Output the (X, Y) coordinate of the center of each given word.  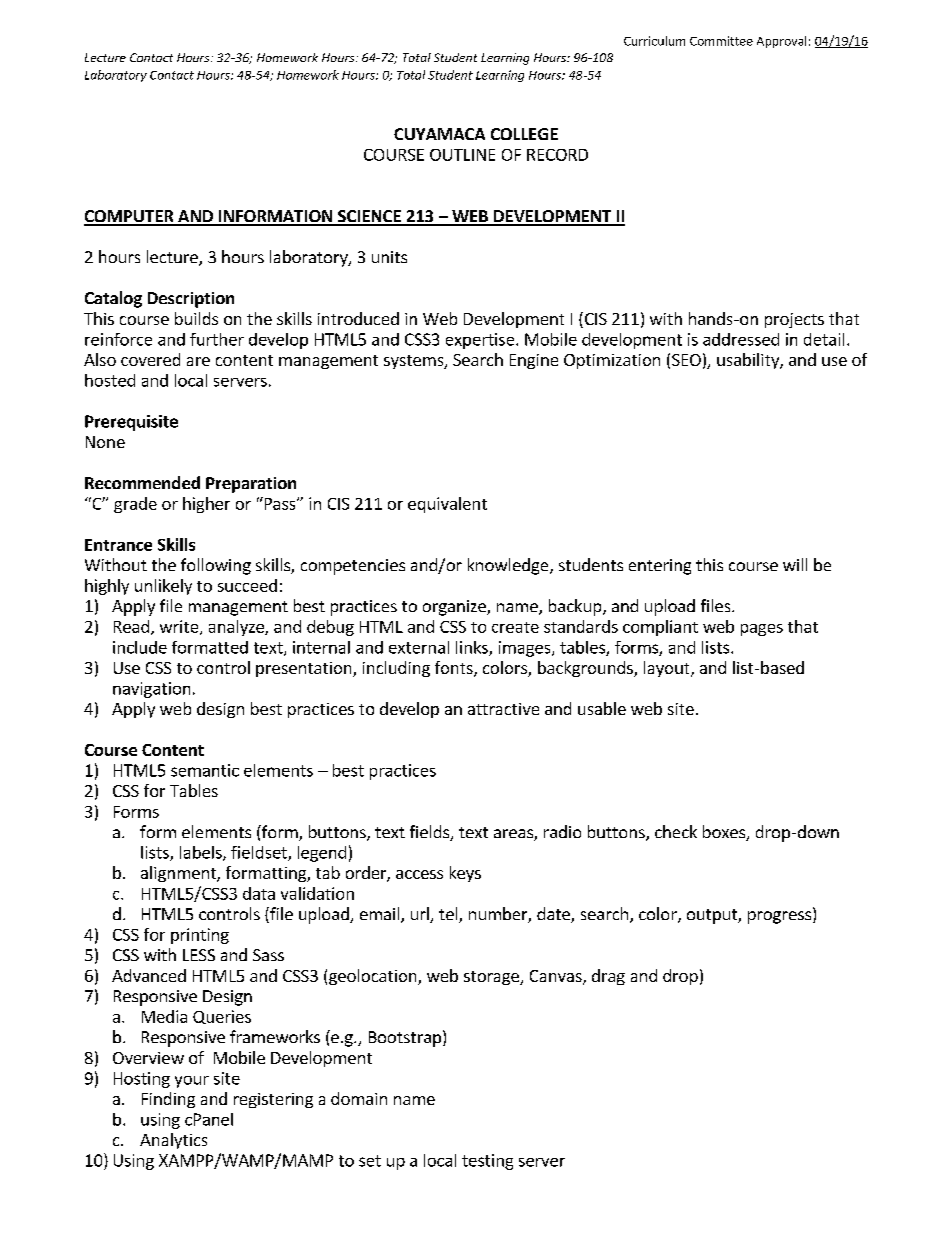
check (676, 831)
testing (487, 1162)
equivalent (447, 505)
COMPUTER (130, 217)
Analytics (173, 1141)
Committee (721, 41)
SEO (686, 360)
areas (514, 835)
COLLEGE (524, 134)
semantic (205, 770)
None (105, 442)
